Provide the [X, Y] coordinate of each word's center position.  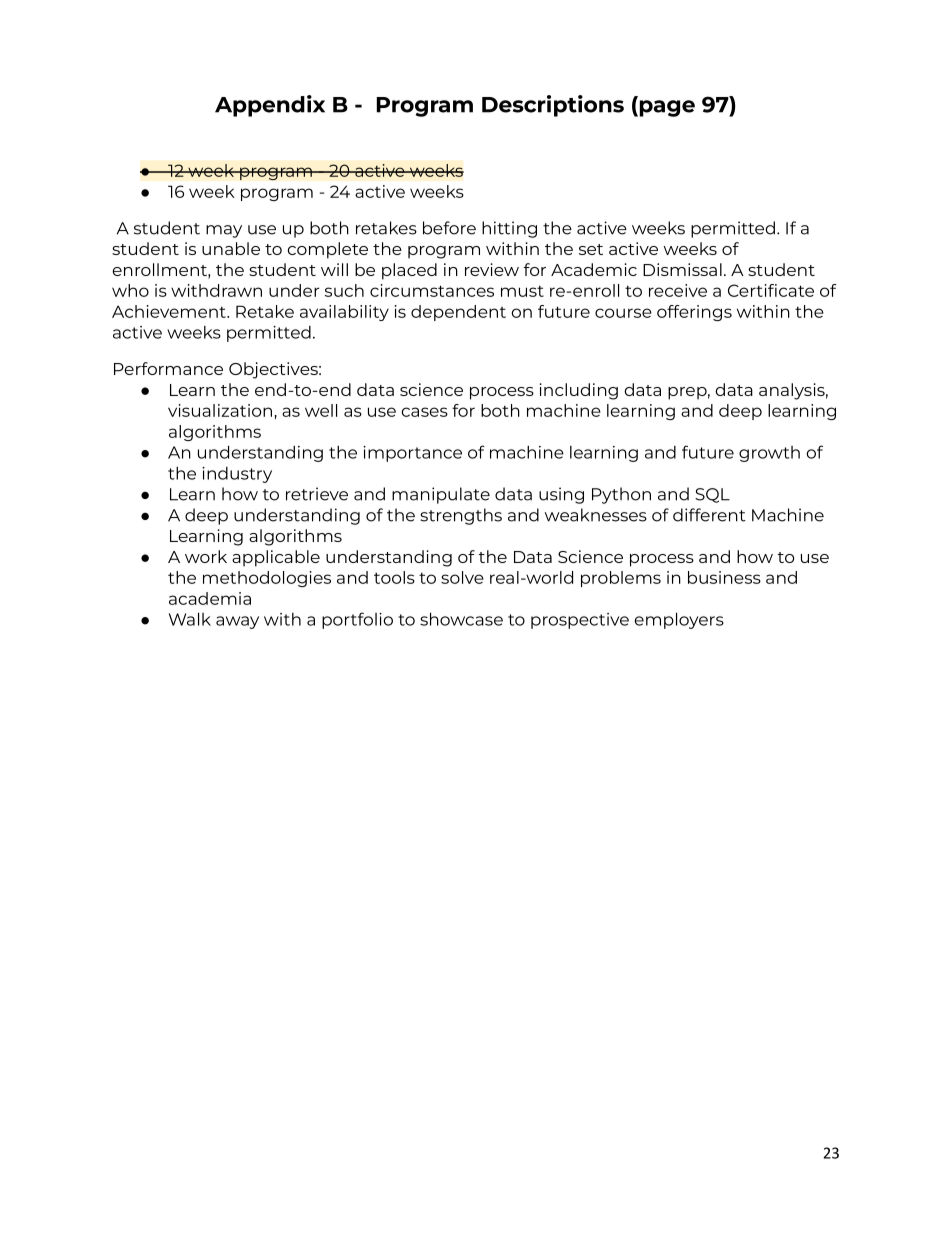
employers [679, 620]
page [666, 108]
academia [210, 598]
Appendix [270, 106]
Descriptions [553, 106]
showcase [461, 619]
